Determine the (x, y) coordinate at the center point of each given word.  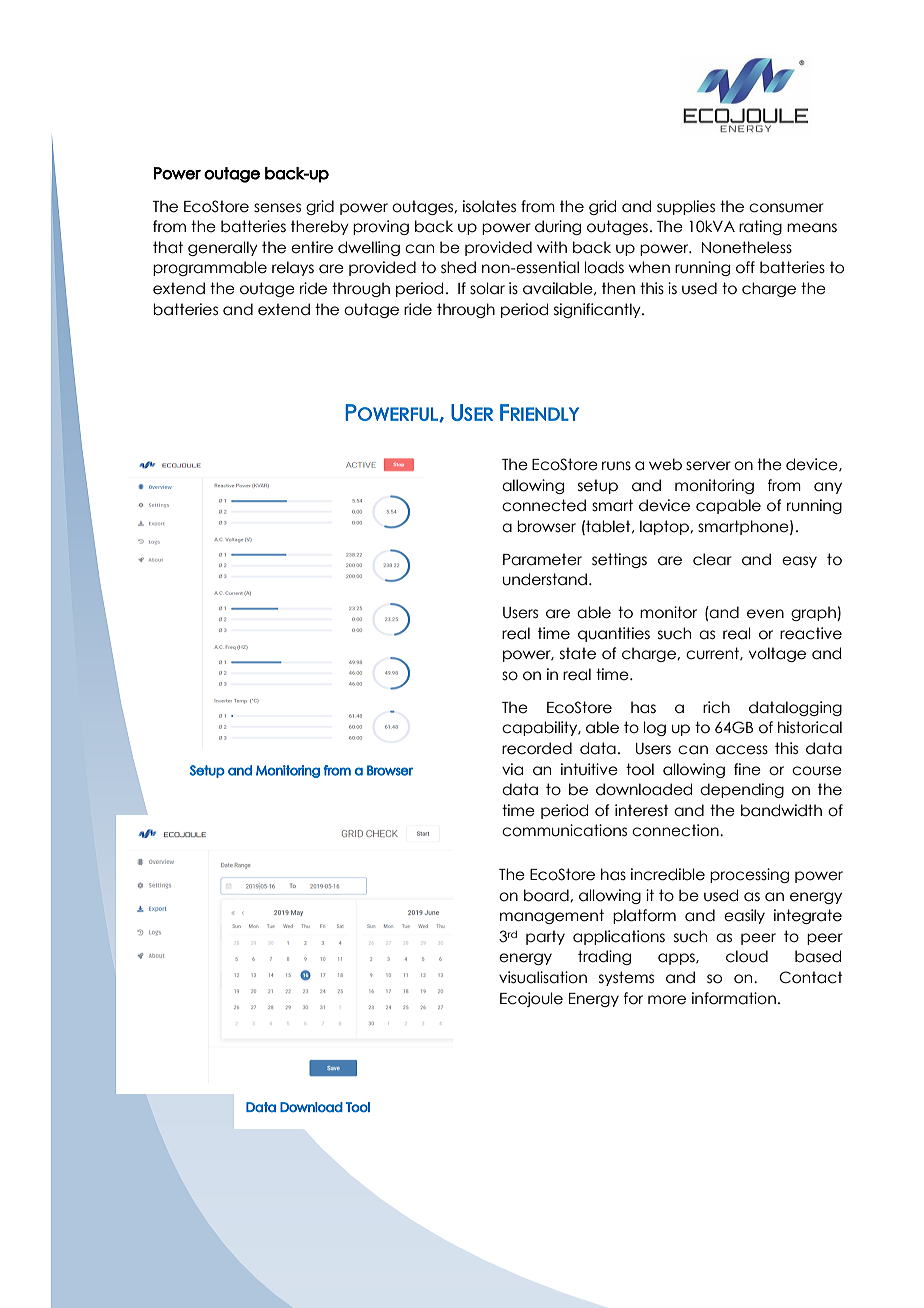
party (545, 937)
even (765, 614)
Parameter (542, 559)
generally (223, 248)
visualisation (543, 977)
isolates (489, 206)
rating (760, 227)
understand (545, 579)
